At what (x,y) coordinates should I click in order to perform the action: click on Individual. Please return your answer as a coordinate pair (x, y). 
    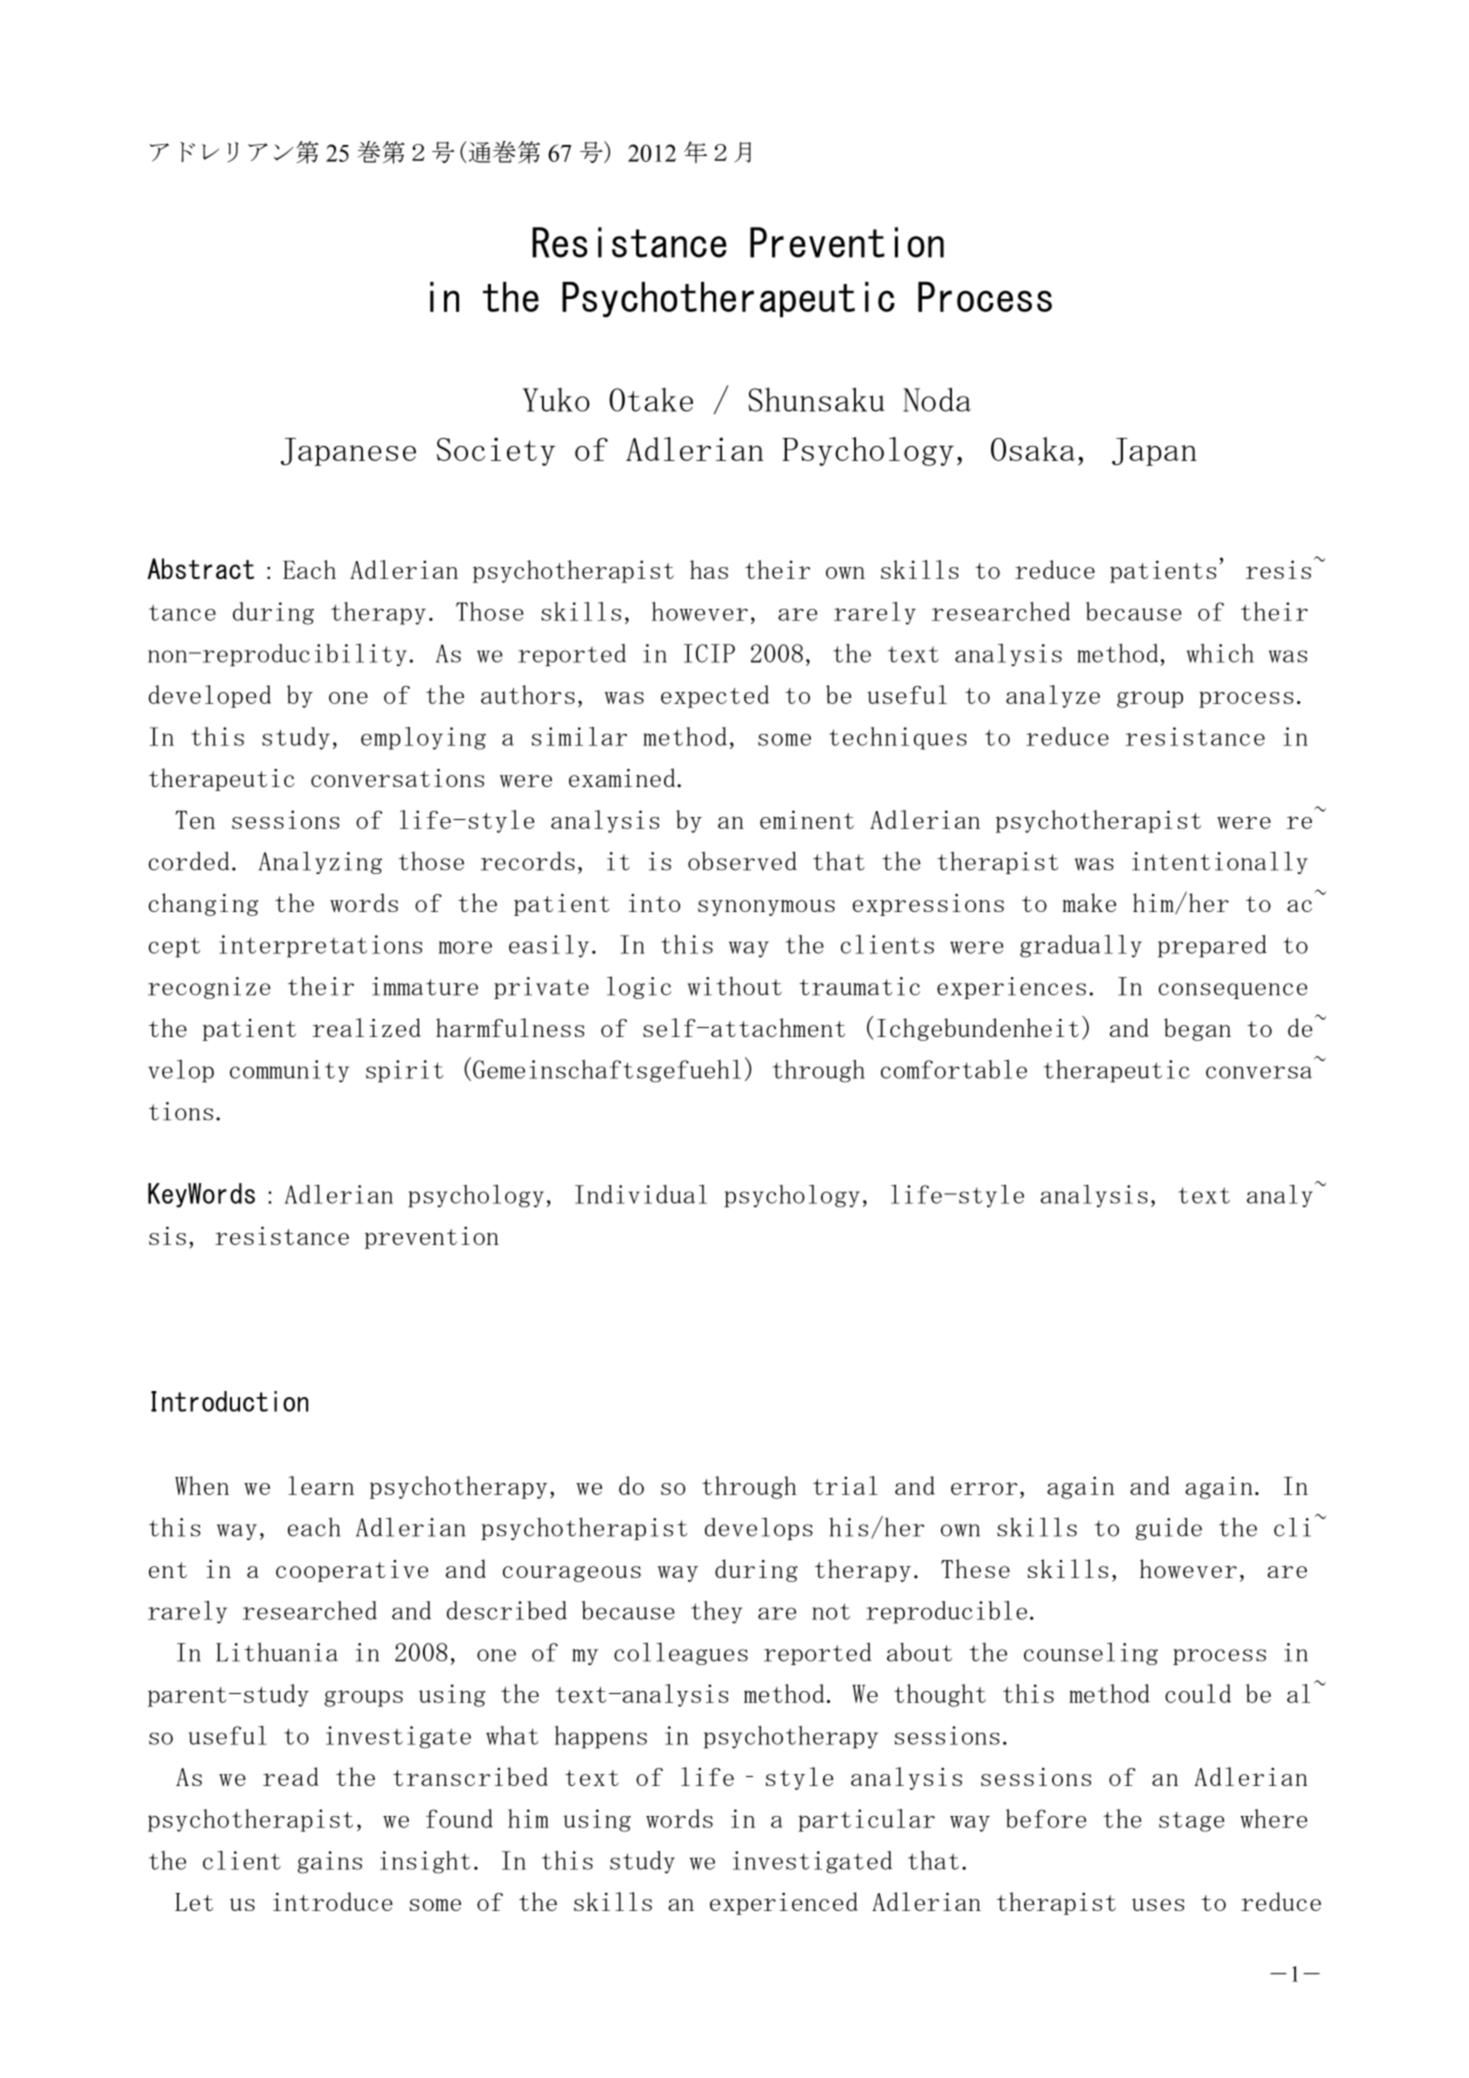
    Looking at the image, I should click on (641, 1194).
